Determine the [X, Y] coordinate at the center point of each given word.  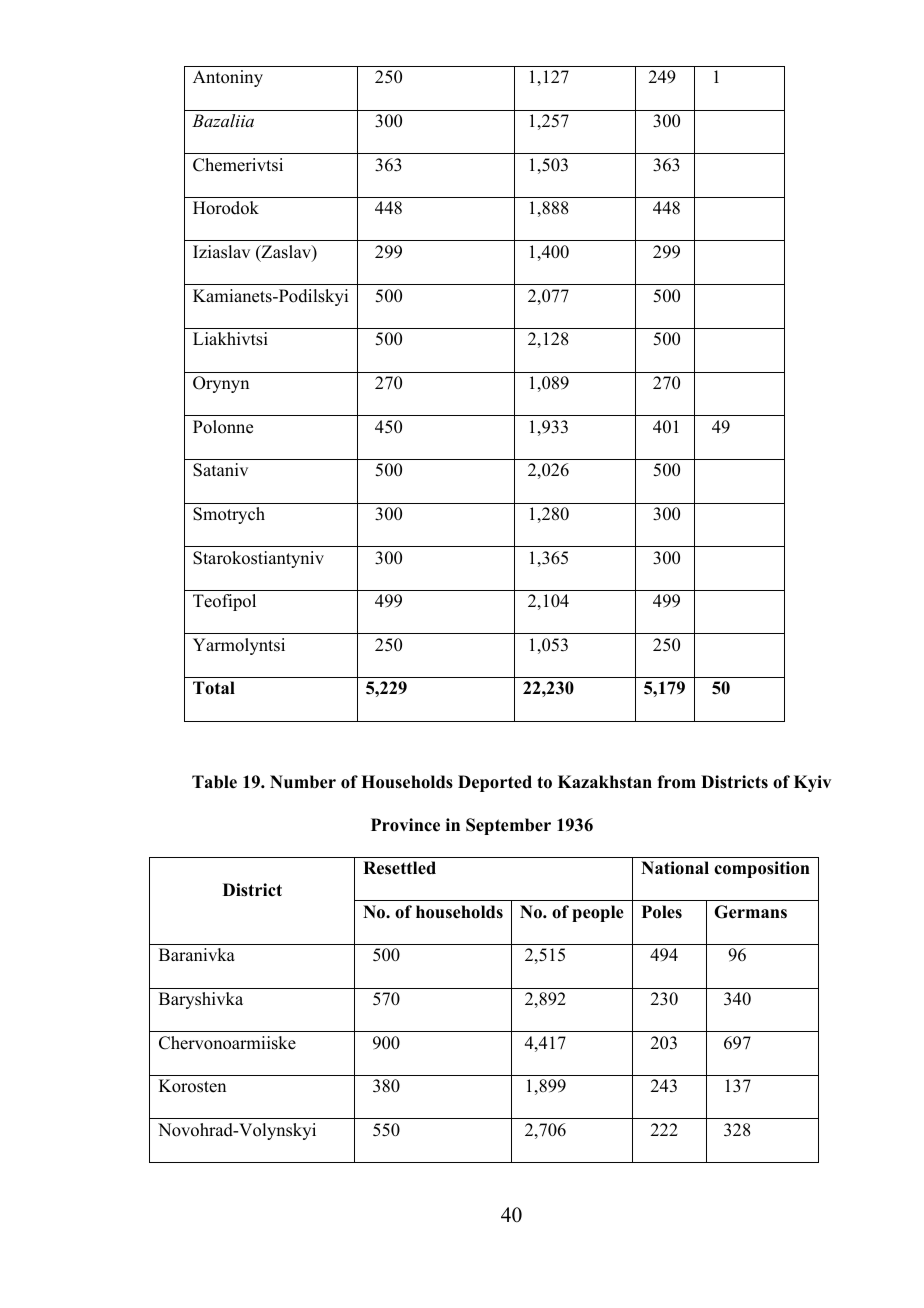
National [675, 868]
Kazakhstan [605, 782]
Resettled [399, 868]
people [598, 913]
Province [405, 825]
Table [214, 782]
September [508, 826]
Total [214, 688]
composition [762, 869]
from [676, 782]
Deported [495, 783]
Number [303, 782]
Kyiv [812, 783]
